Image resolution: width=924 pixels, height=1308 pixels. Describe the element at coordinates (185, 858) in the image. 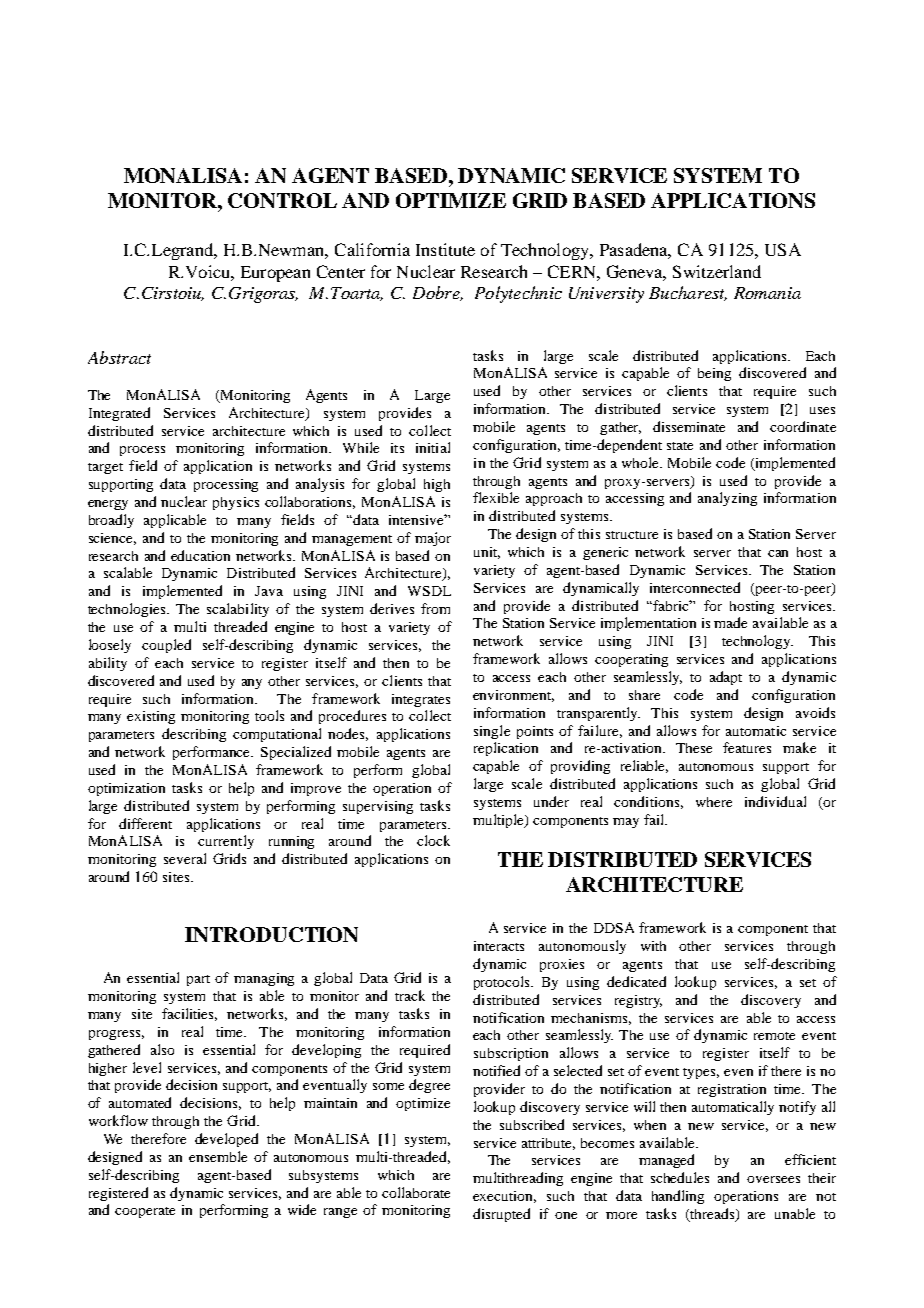

I see `several` at that location.
